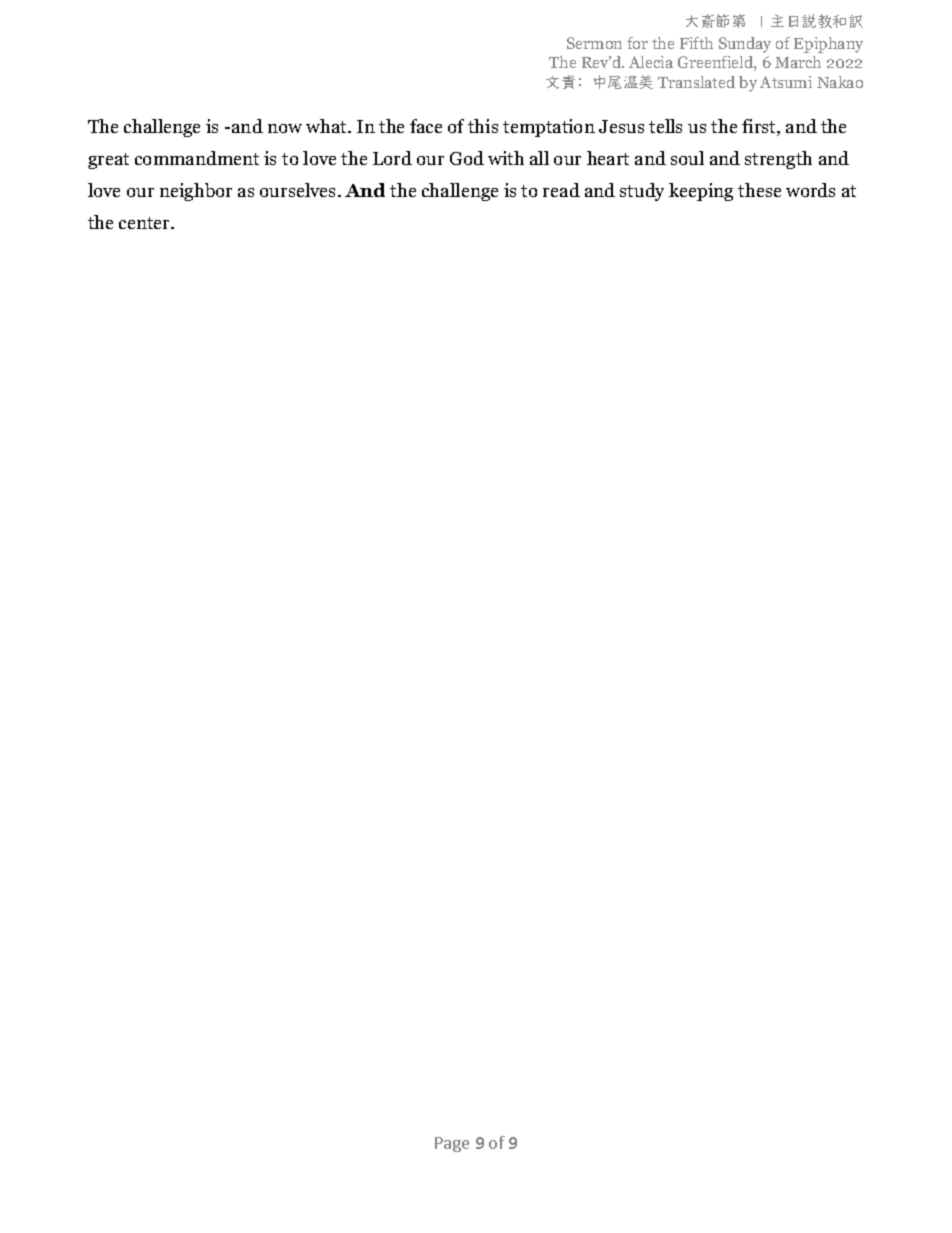 This image has width=952, height=1233. What do you see at coordinates (745, 45) in the image?
I see `Sunday` at bounding box center [745, 45].
